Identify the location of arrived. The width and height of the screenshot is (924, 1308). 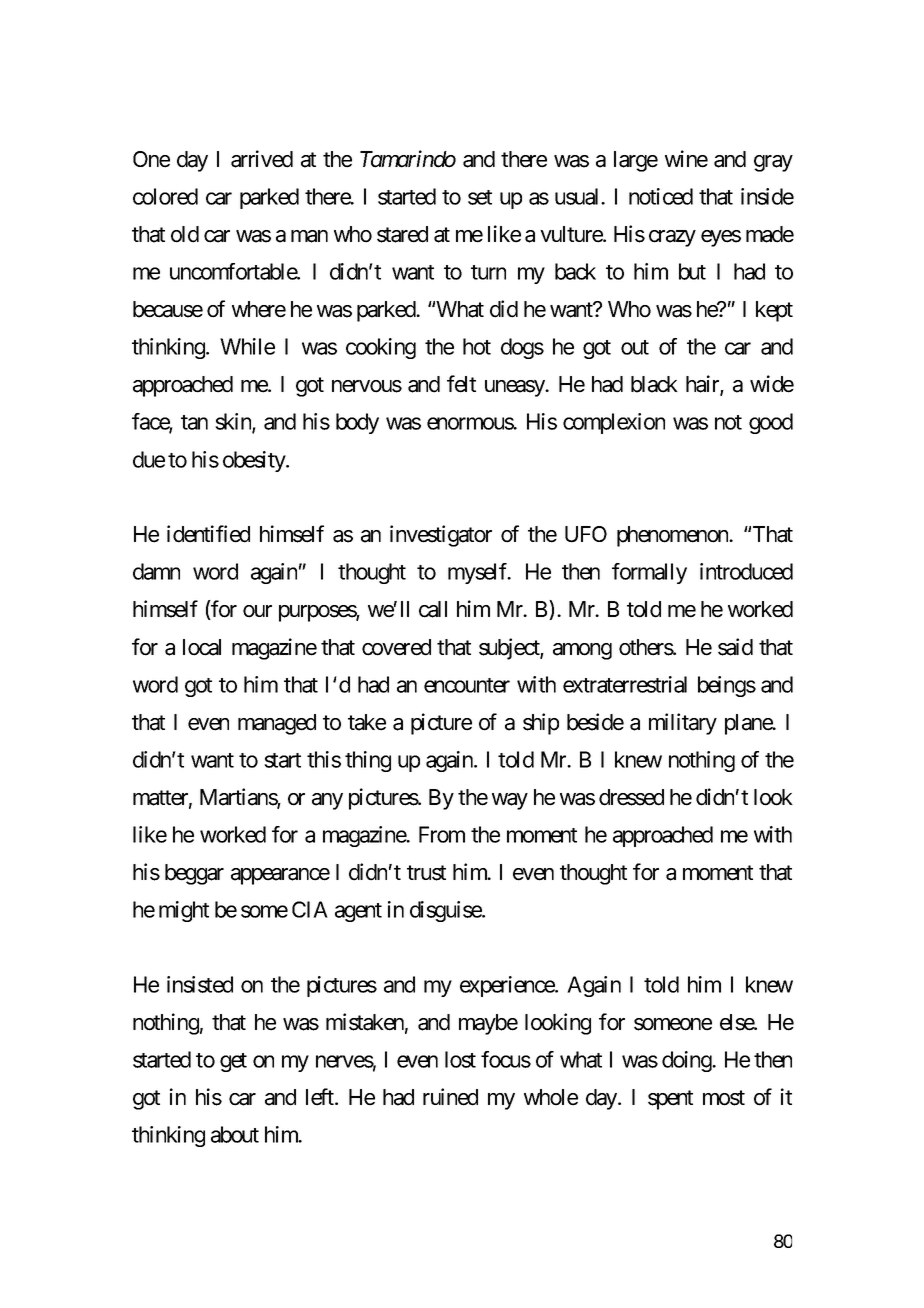
(262, 159).
